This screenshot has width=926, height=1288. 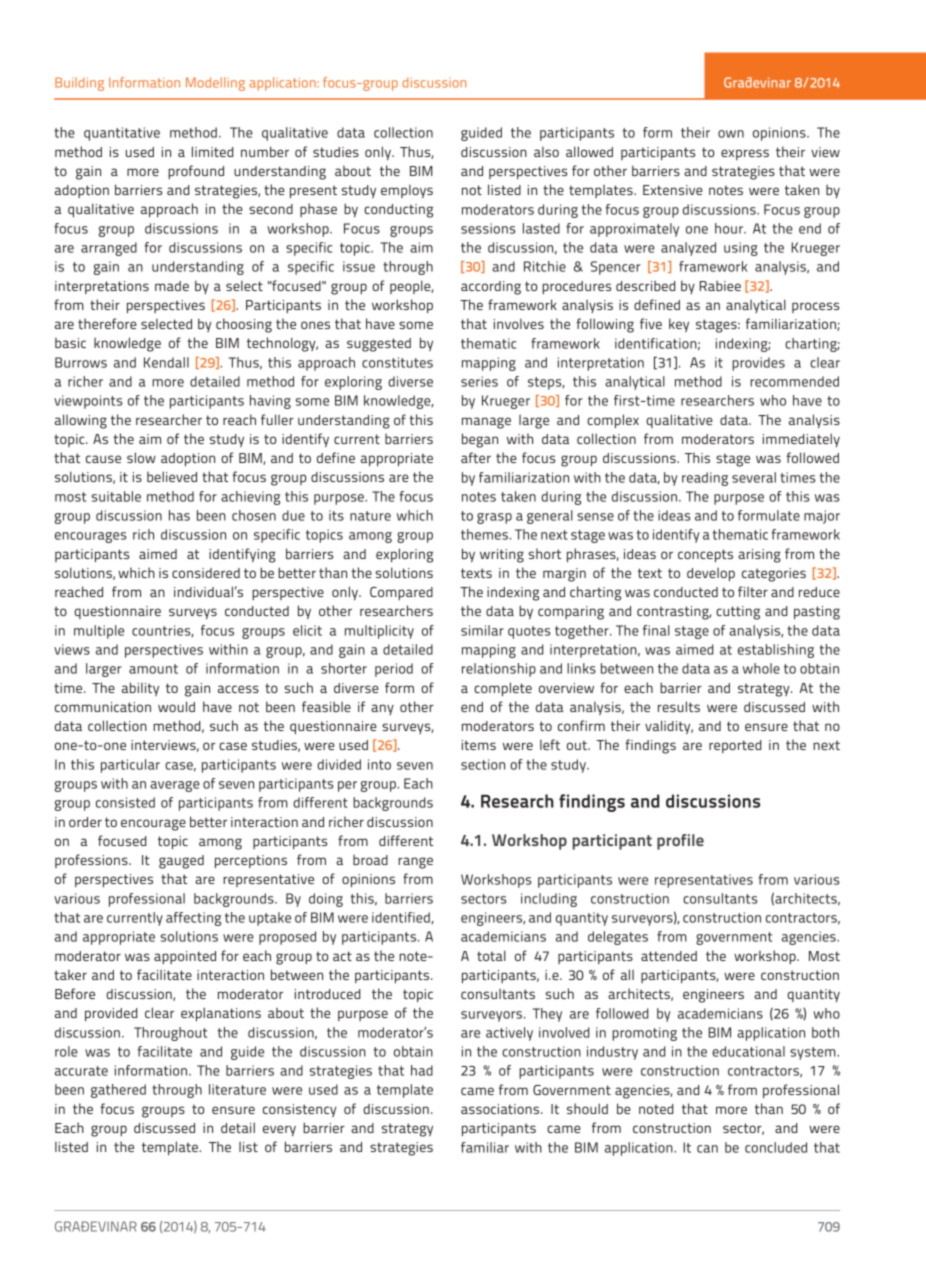 What do you see at coordinates (116, 496) in the screenshot?
I see `suitable` at bounding box center [116, 496].
